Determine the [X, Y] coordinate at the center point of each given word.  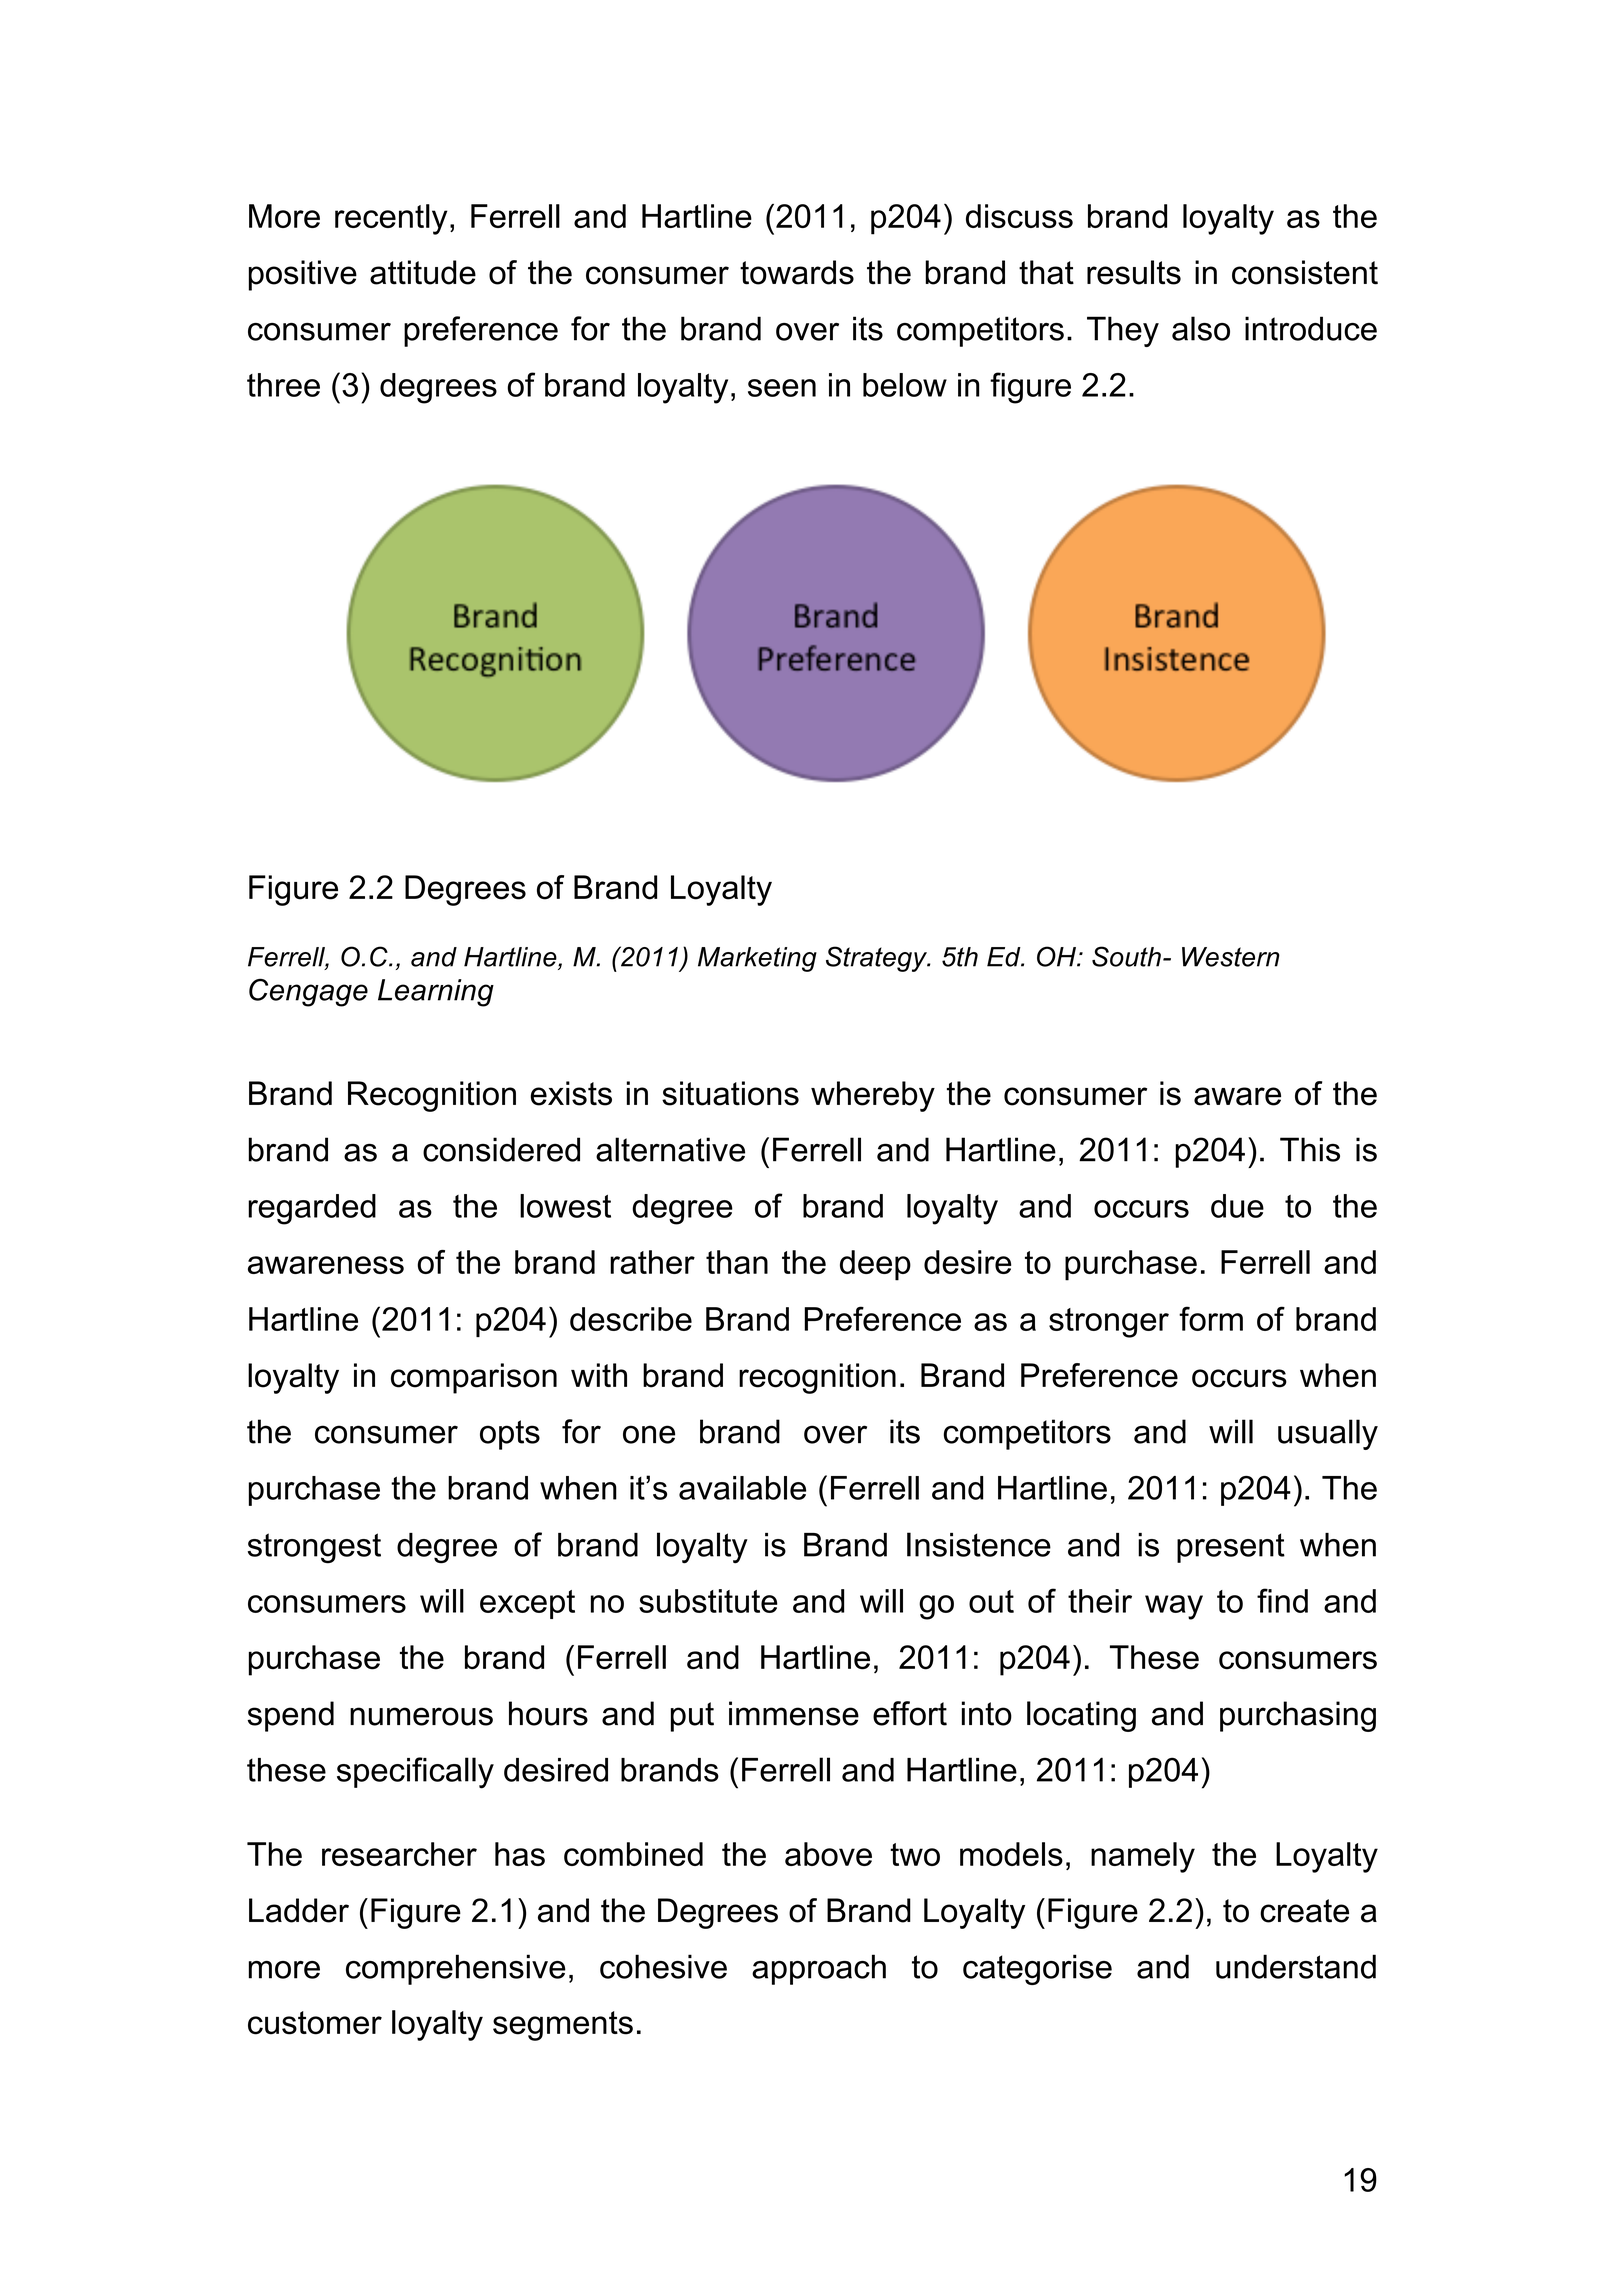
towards [797, 272]
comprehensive [456, 1969]
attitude [423, 272]
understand [1296, 1966]
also [1201, 328]
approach [819, 1969]
